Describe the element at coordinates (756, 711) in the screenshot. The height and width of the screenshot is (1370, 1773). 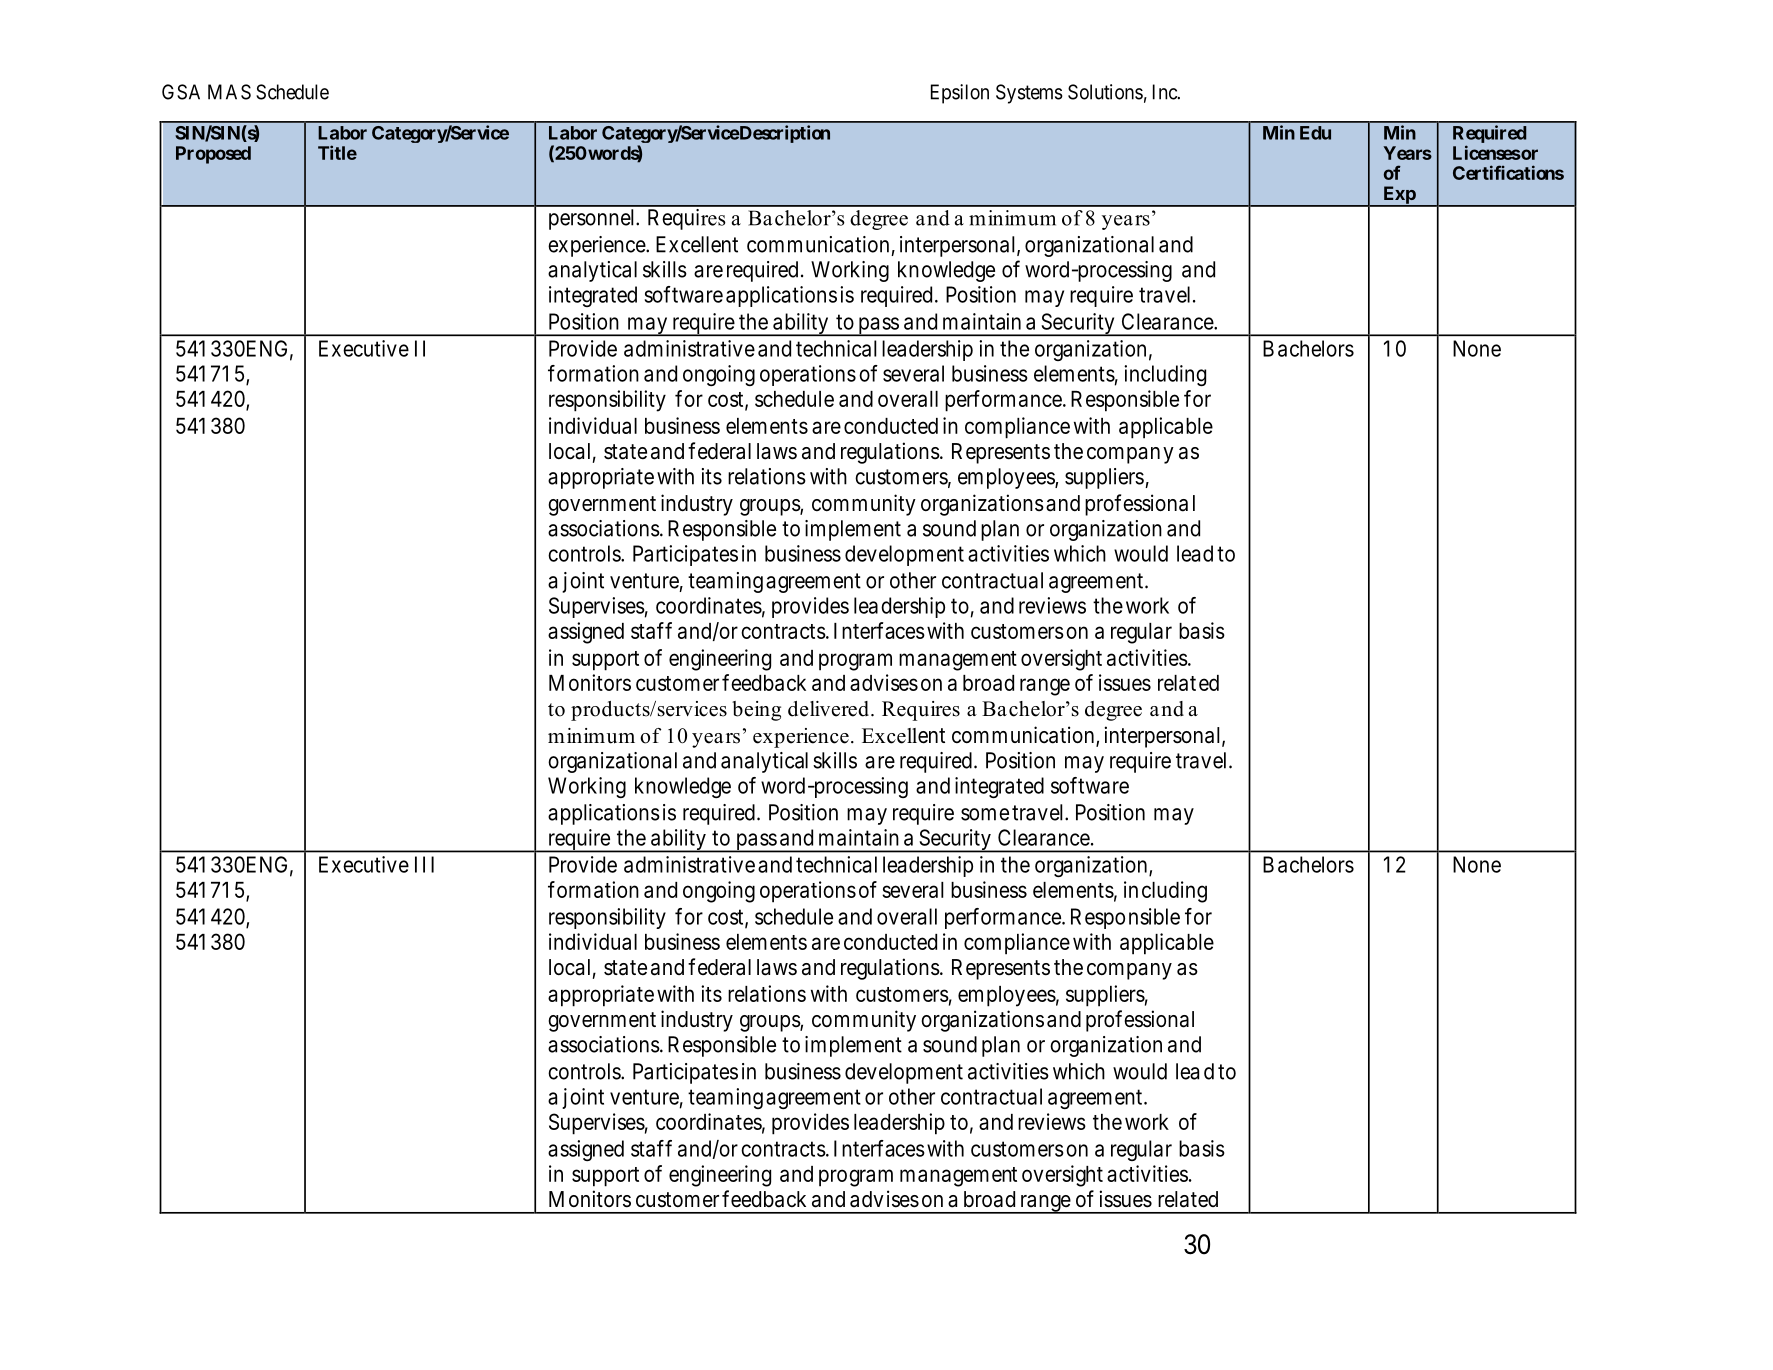
I see `being` at that location.
